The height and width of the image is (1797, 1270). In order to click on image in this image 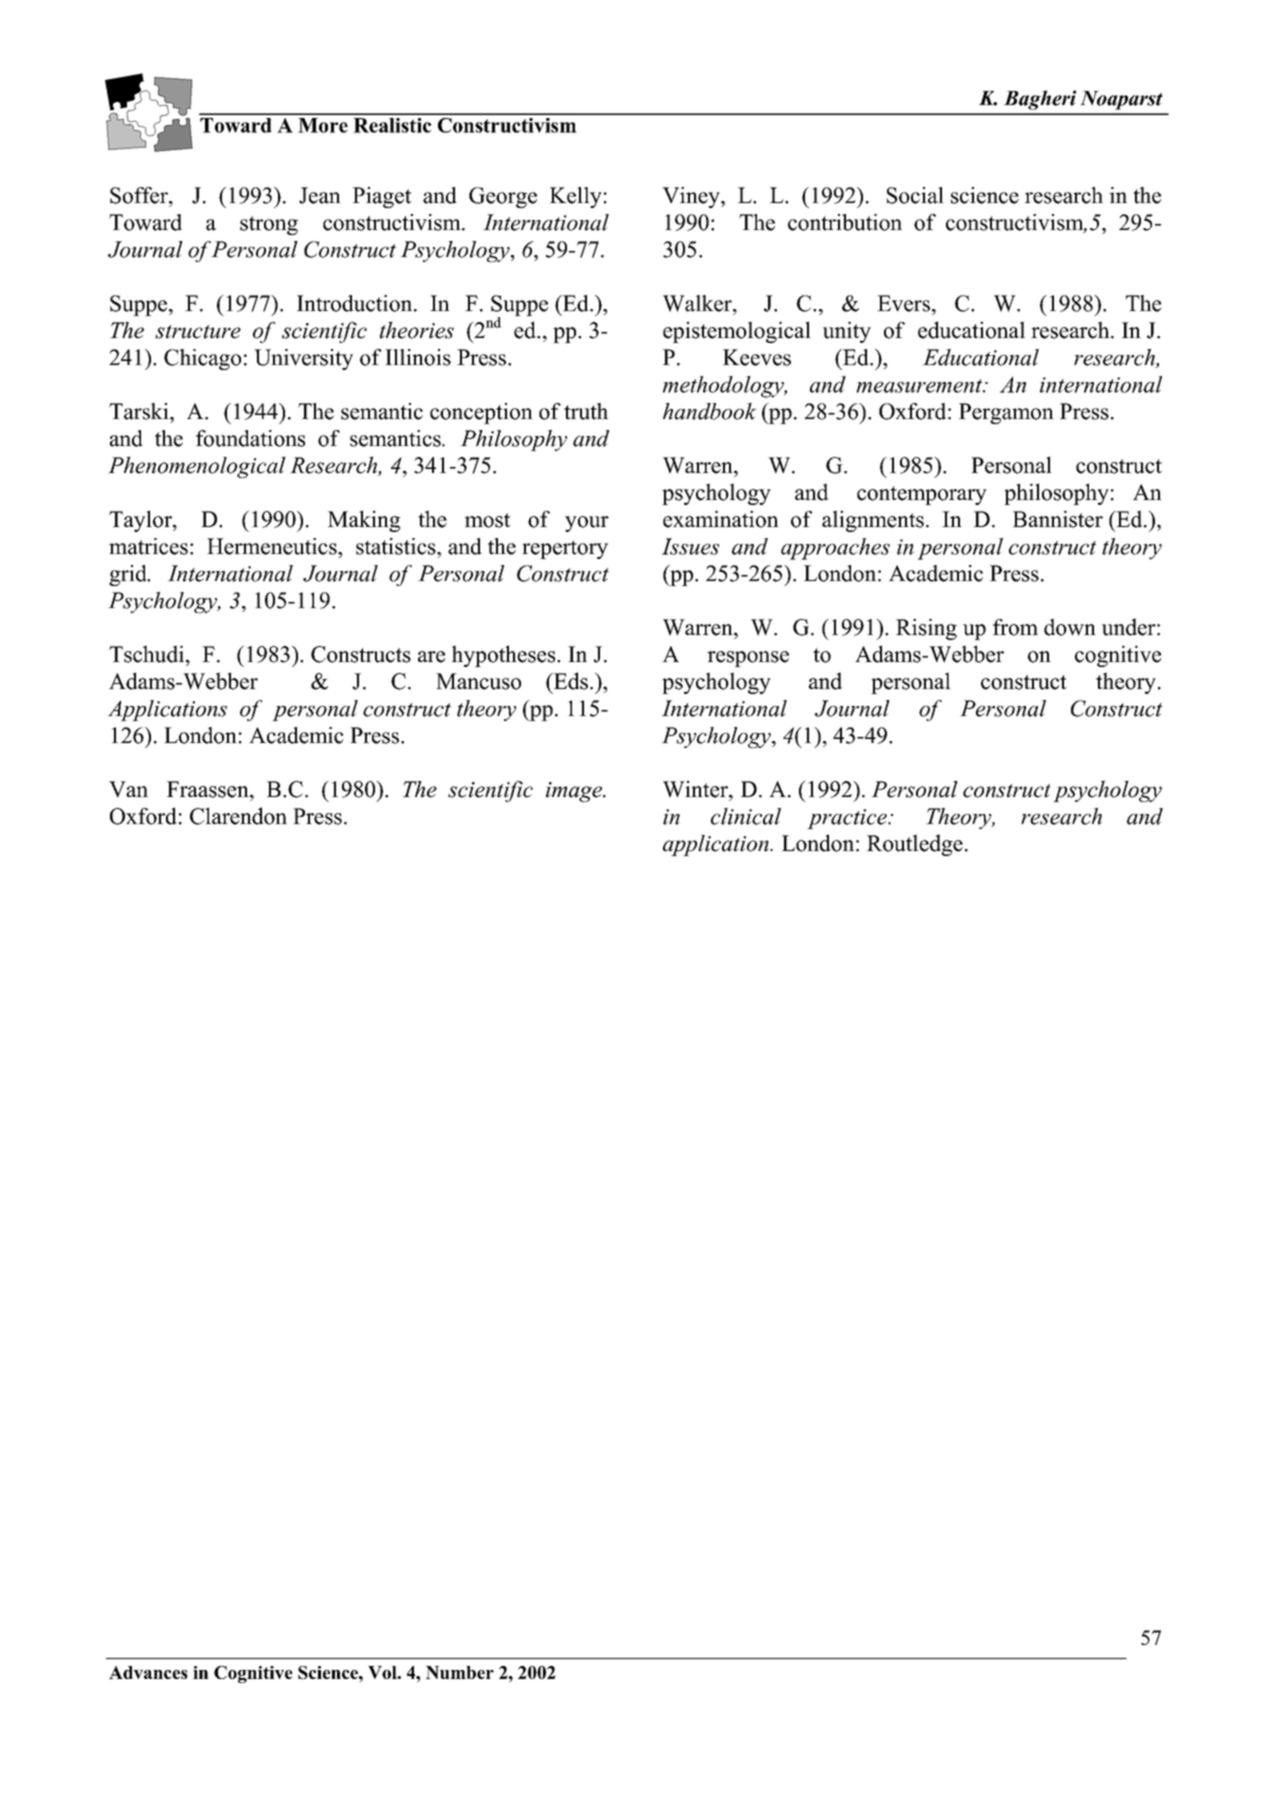, I will do `click(575, 792)`.
